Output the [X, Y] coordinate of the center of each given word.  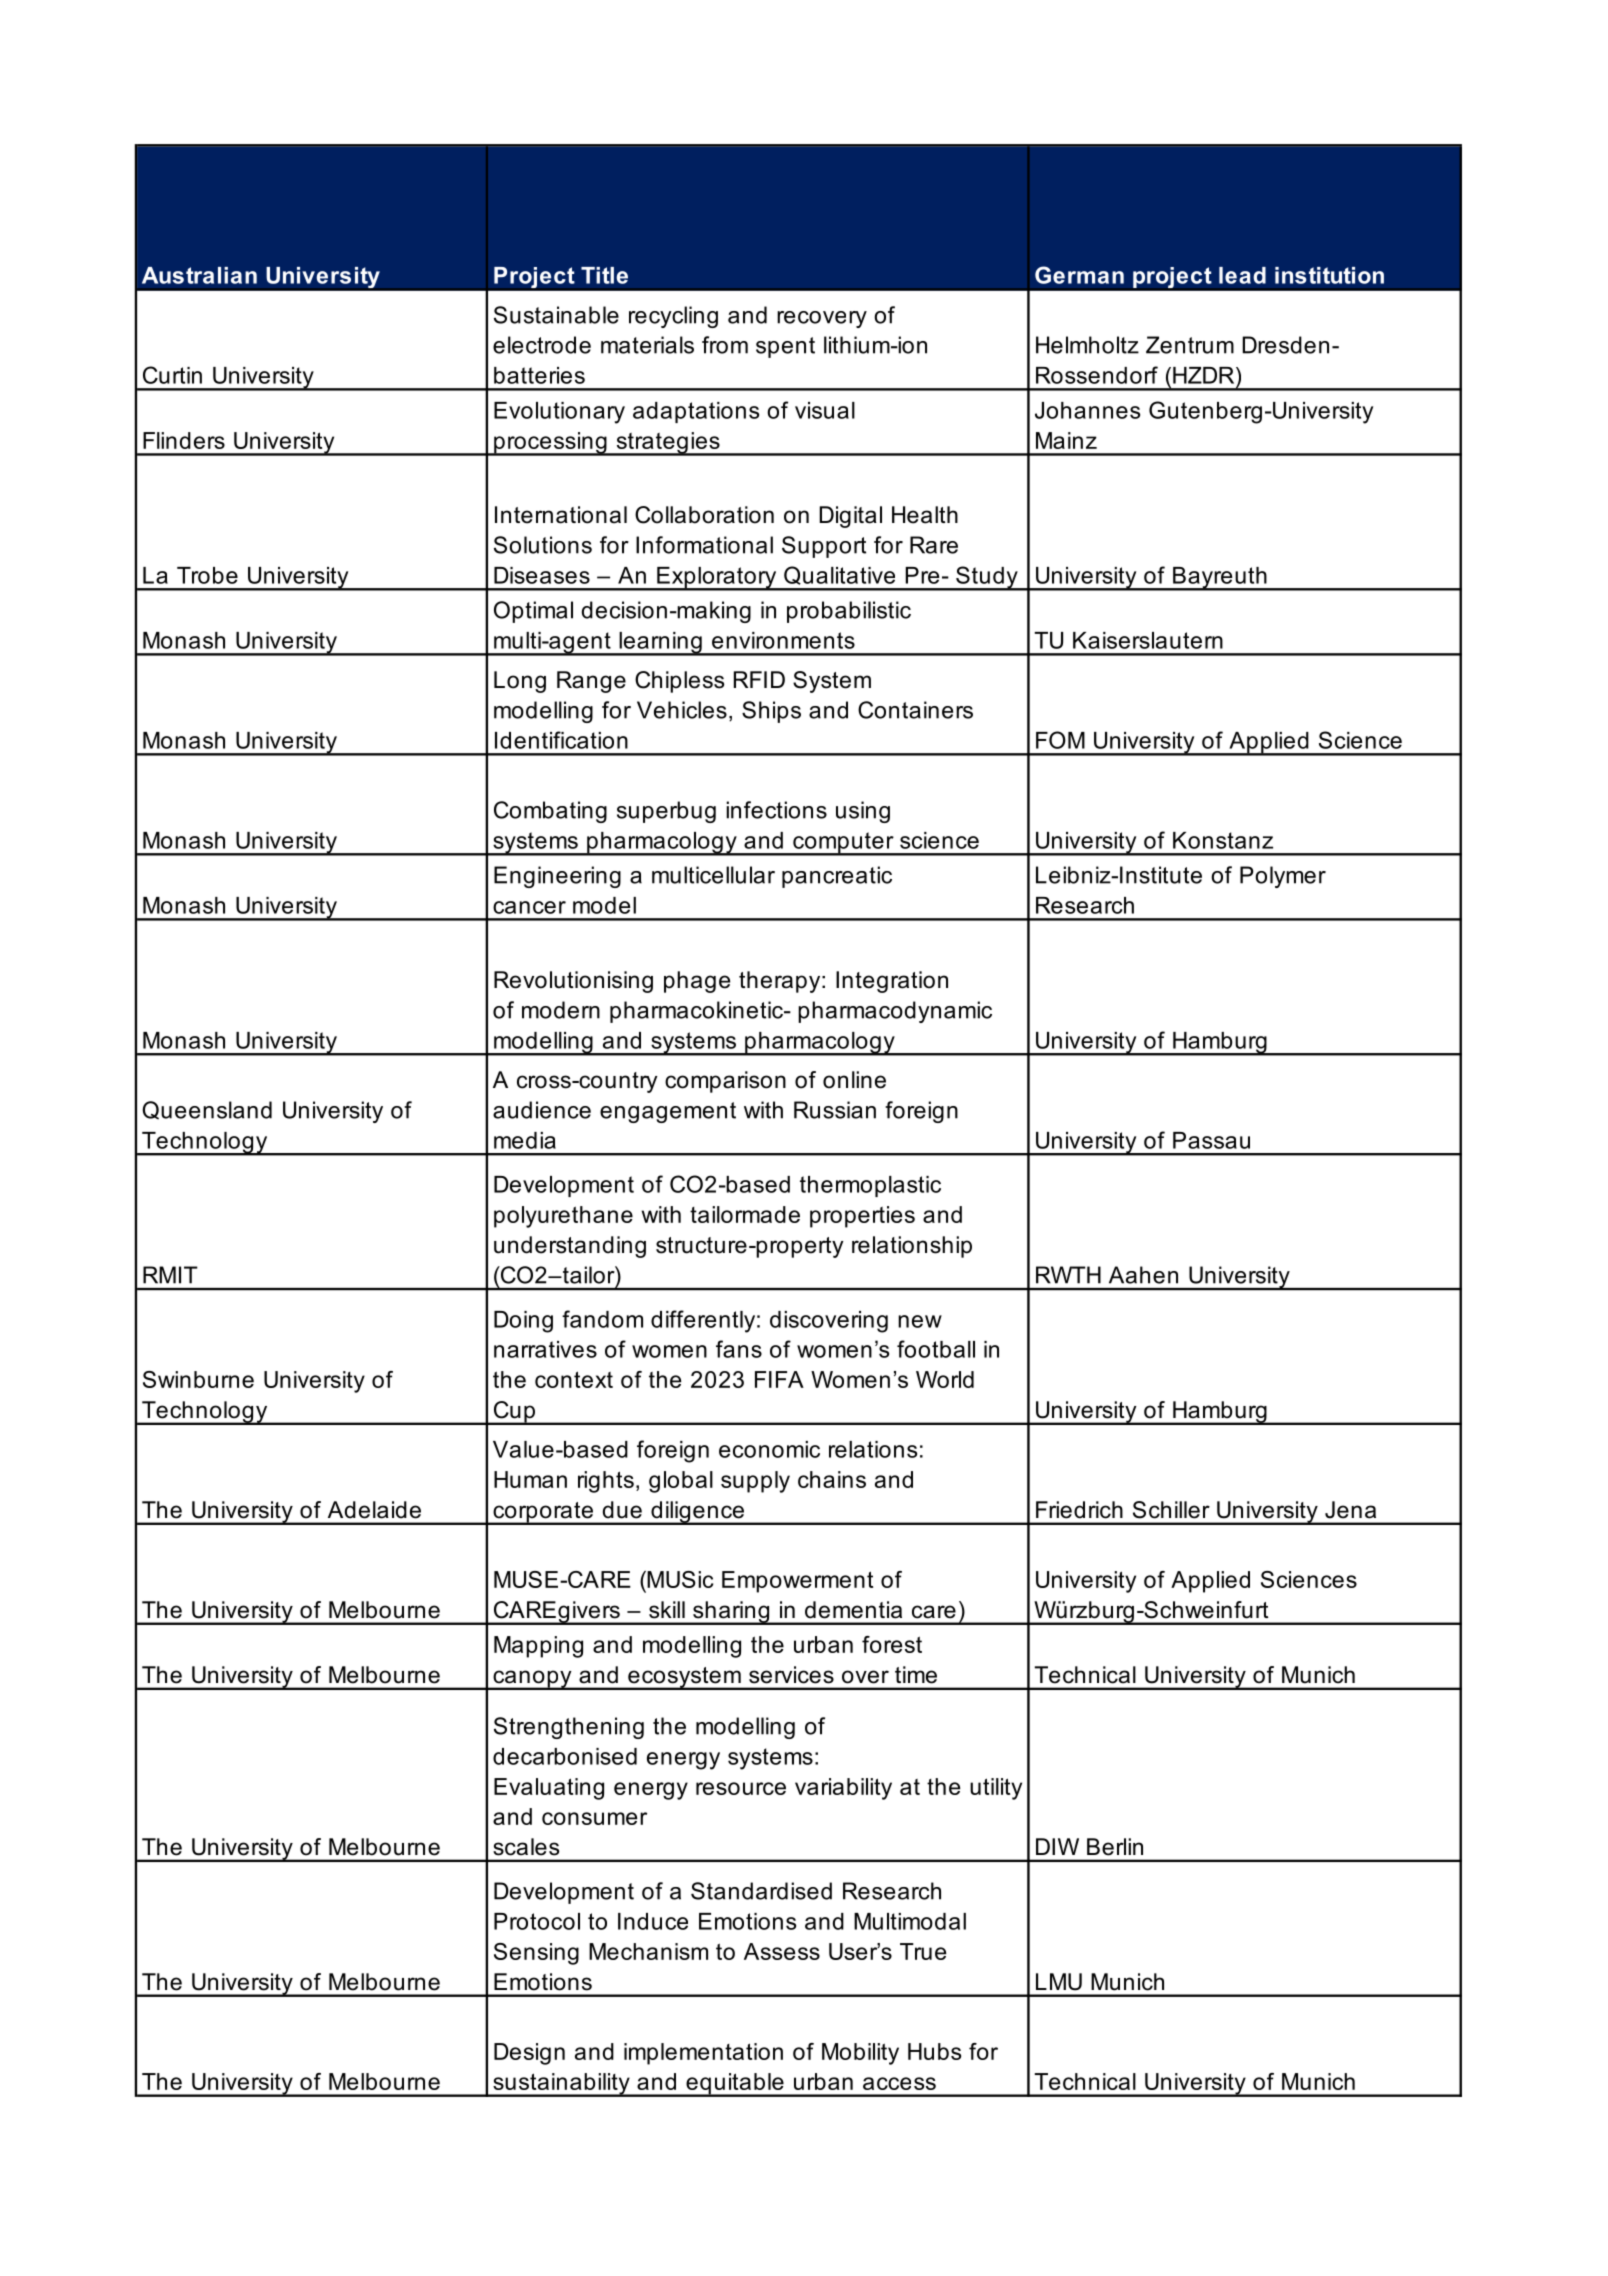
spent [785, 347]
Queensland [207, 1110]
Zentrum [1190, 345]
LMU [1059, 1982]
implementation [703, 2054]
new [920, 1321]
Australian [199, 275]
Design [529, 2054]
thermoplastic [870, 1186]
